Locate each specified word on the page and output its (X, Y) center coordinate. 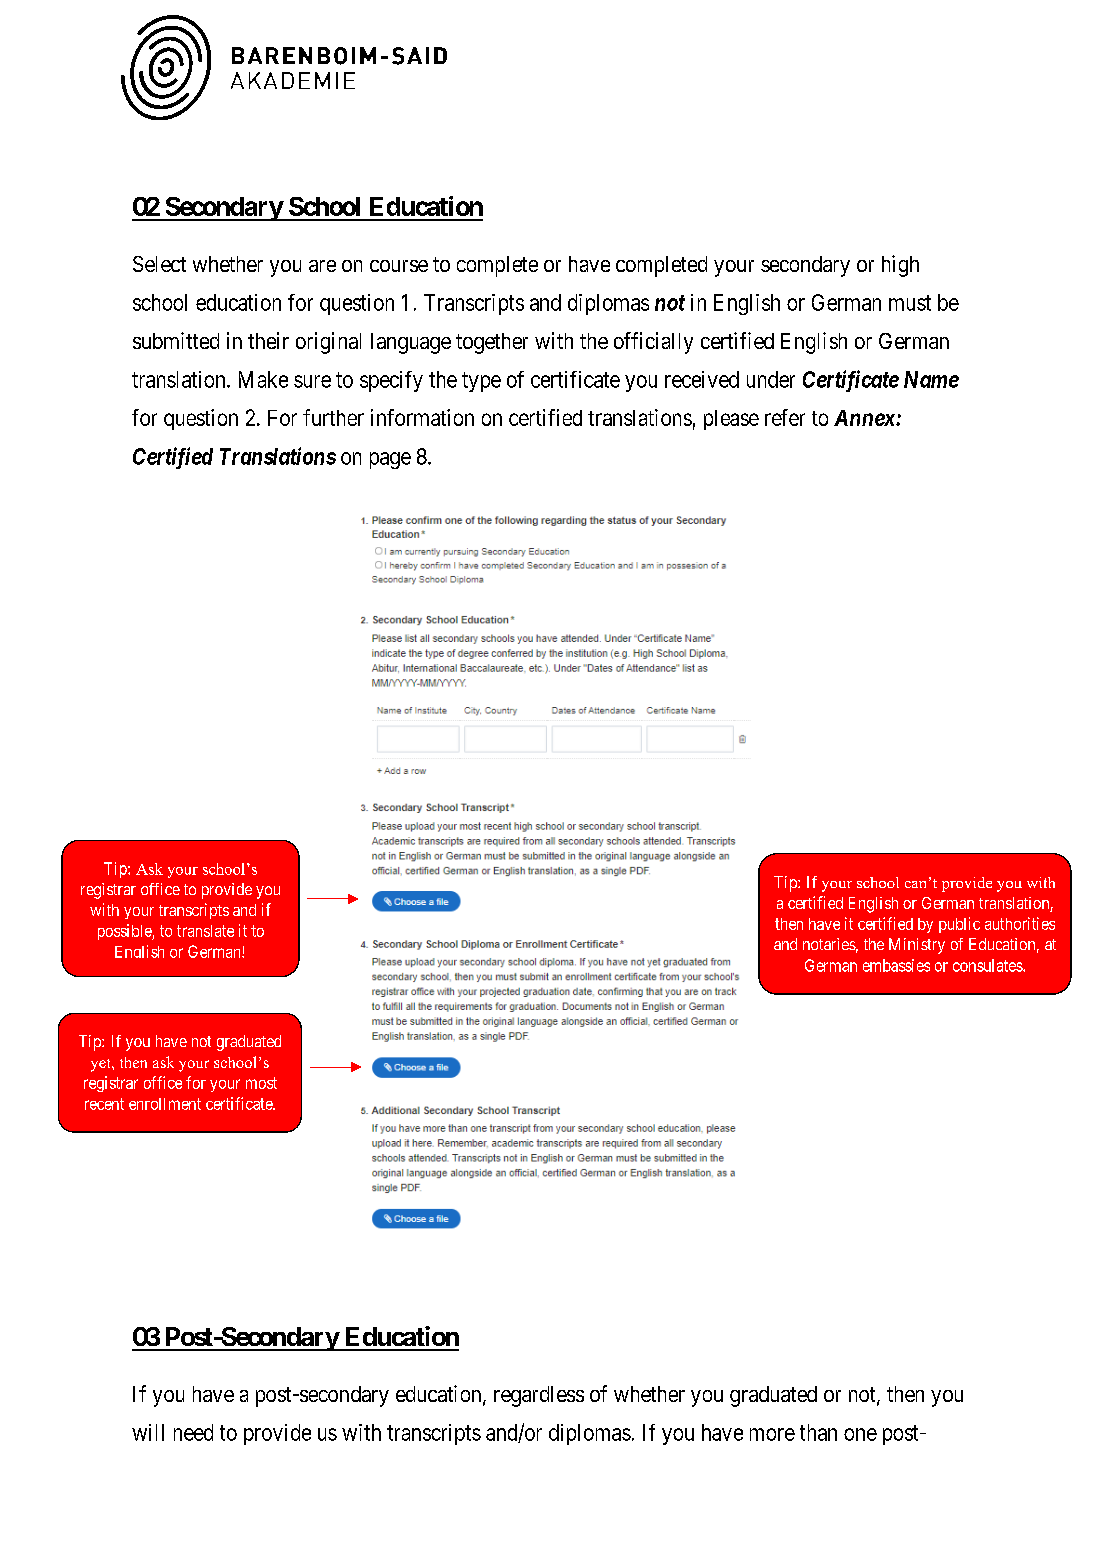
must (910, 303)
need (193, 1432)
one (860, 1434)
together (492, 343)
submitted (176, 340)
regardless (539, 1396)
